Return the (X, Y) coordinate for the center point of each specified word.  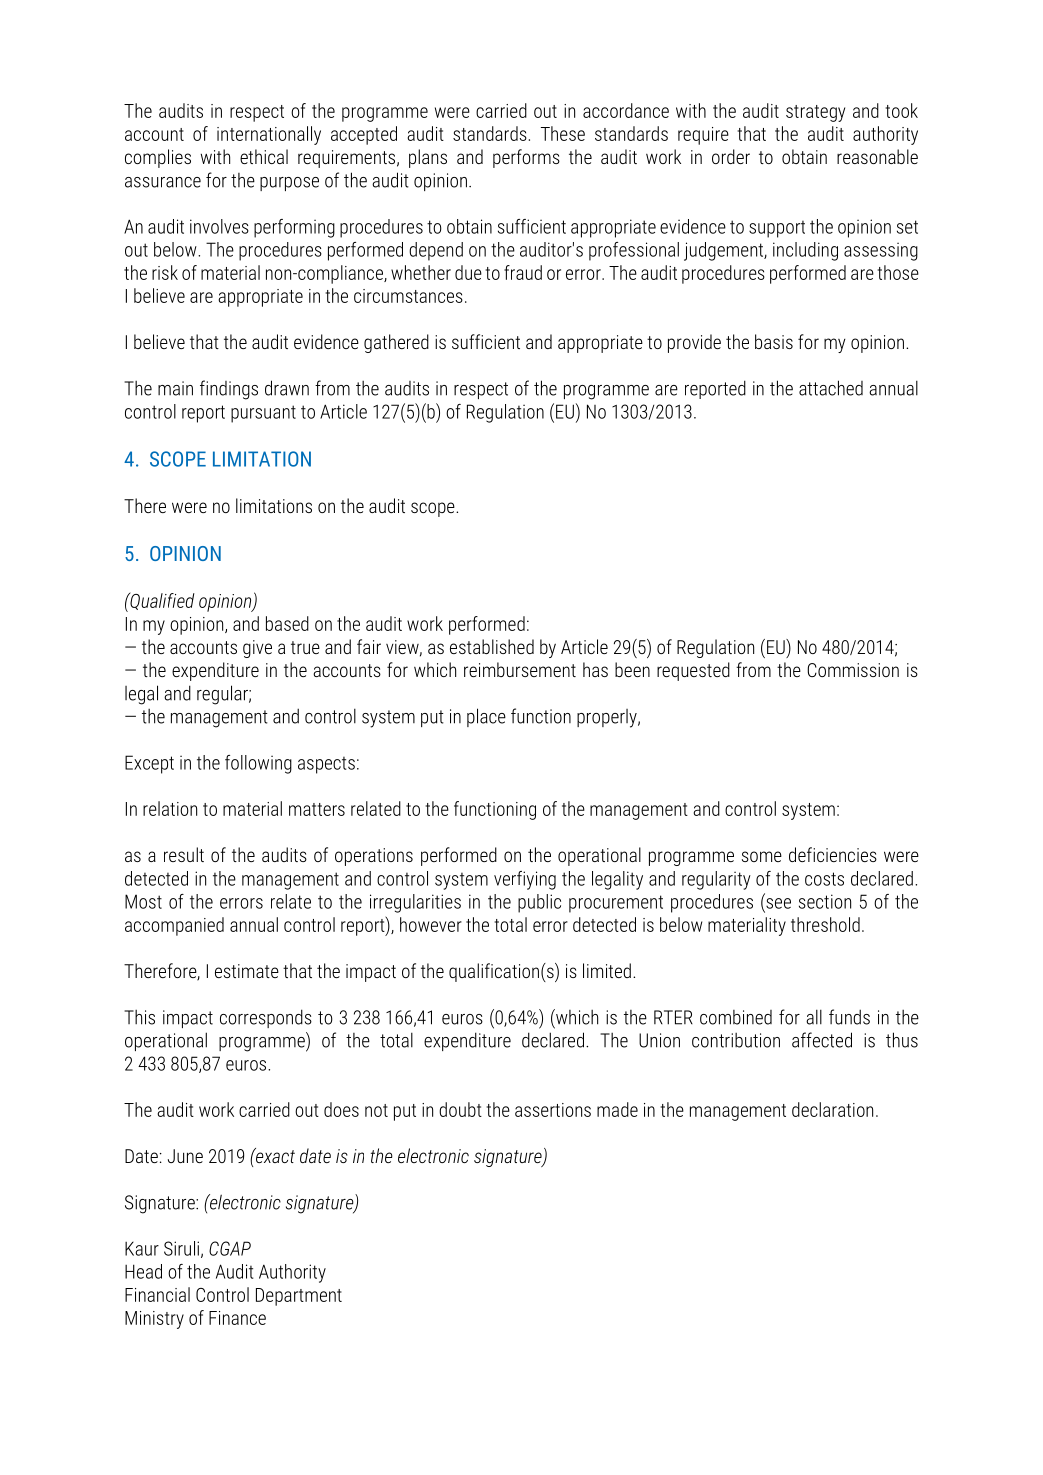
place (486, 717)
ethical (264, 156)
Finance (237, 1318)
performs (526, 158)
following (258, 764)
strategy (815, 113)
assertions (553, 1110)
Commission (853, 670)
